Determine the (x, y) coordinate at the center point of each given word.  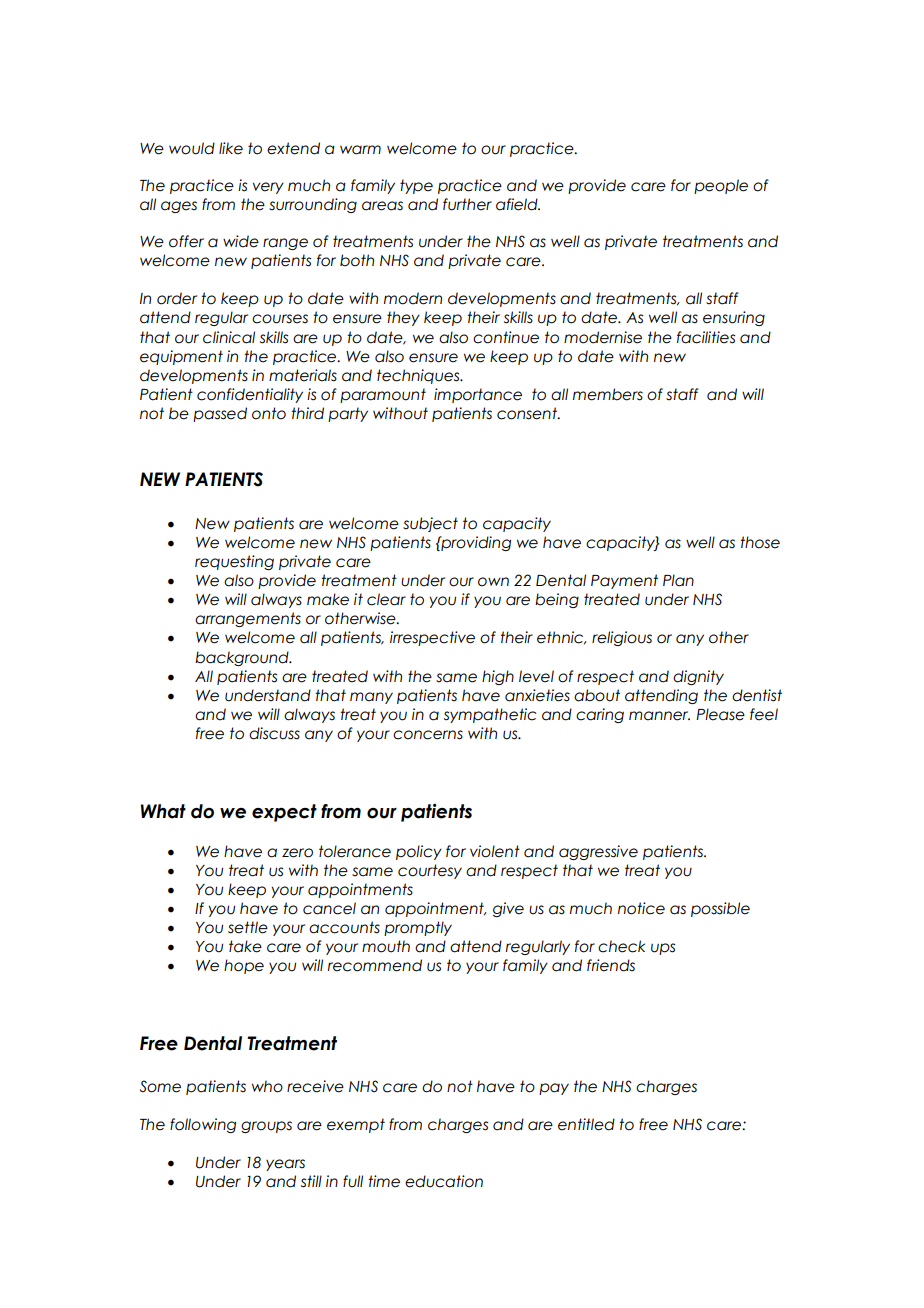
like (231, 148)
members (608, 394)
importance (478, 395)
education (444, 1181)
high (498, 677)
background (243, 658)
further (467, 204)
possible (720, 909)
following (203, 1125)
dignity (698, 677)
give (508, 909)
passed (220, 414)
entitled (586, 1124)
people (721, 186)
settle (248, 927)
